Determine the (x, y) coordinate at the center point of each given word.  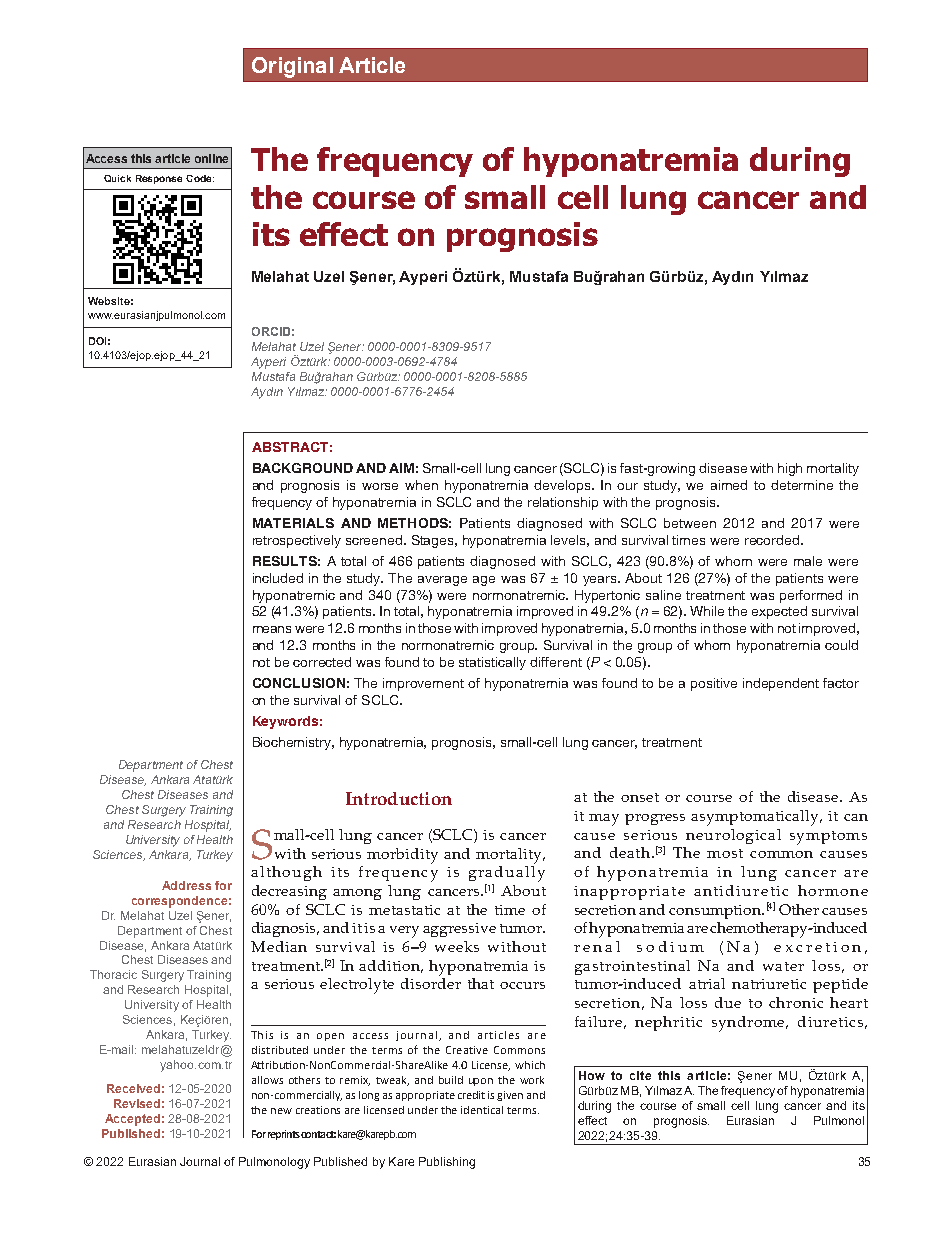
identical (482, 1110)
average (442, 581)
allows (267, 1080)
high (790, 469)
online (211, 158)
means (272, 629)
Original (292, 67)
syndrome (749, 1024)
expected (779, 612)
